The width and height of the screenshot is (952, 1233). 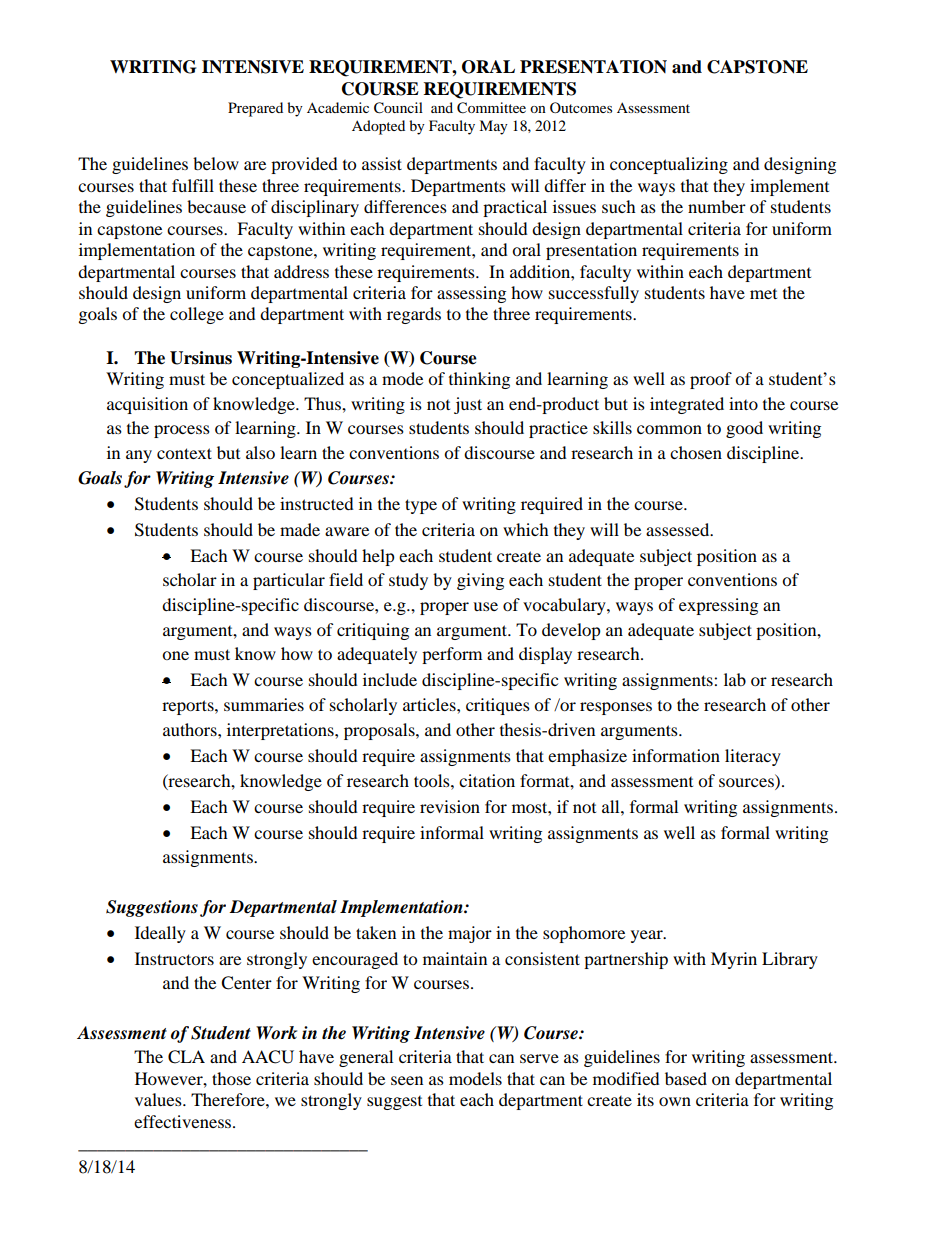 What do you see at coordinates (493, 127) in the screenshot?
I see `May` at bounding box center [493, 127].
